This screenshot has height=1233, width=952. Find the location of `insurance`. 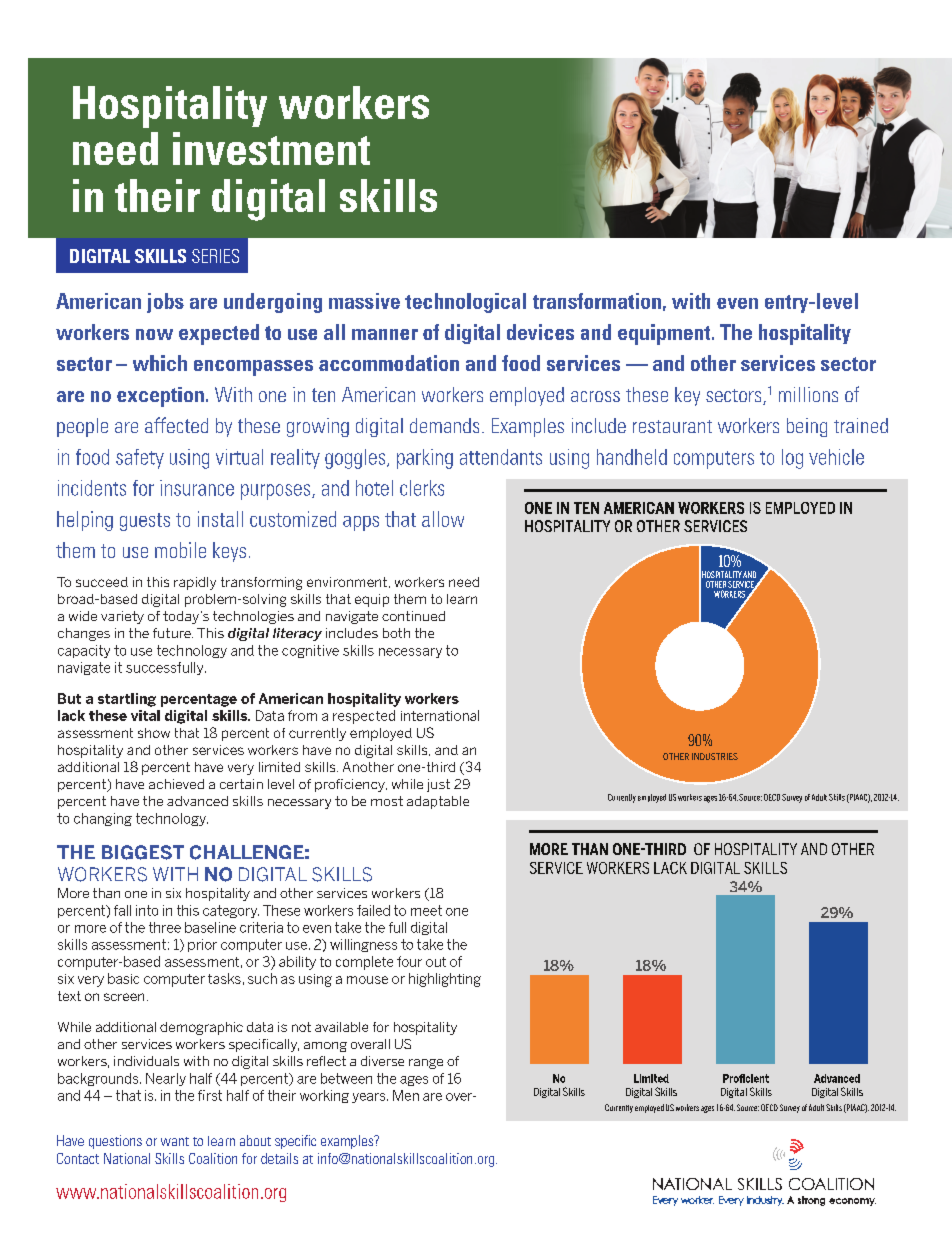

insurance is located at coordinates (197, 488).
